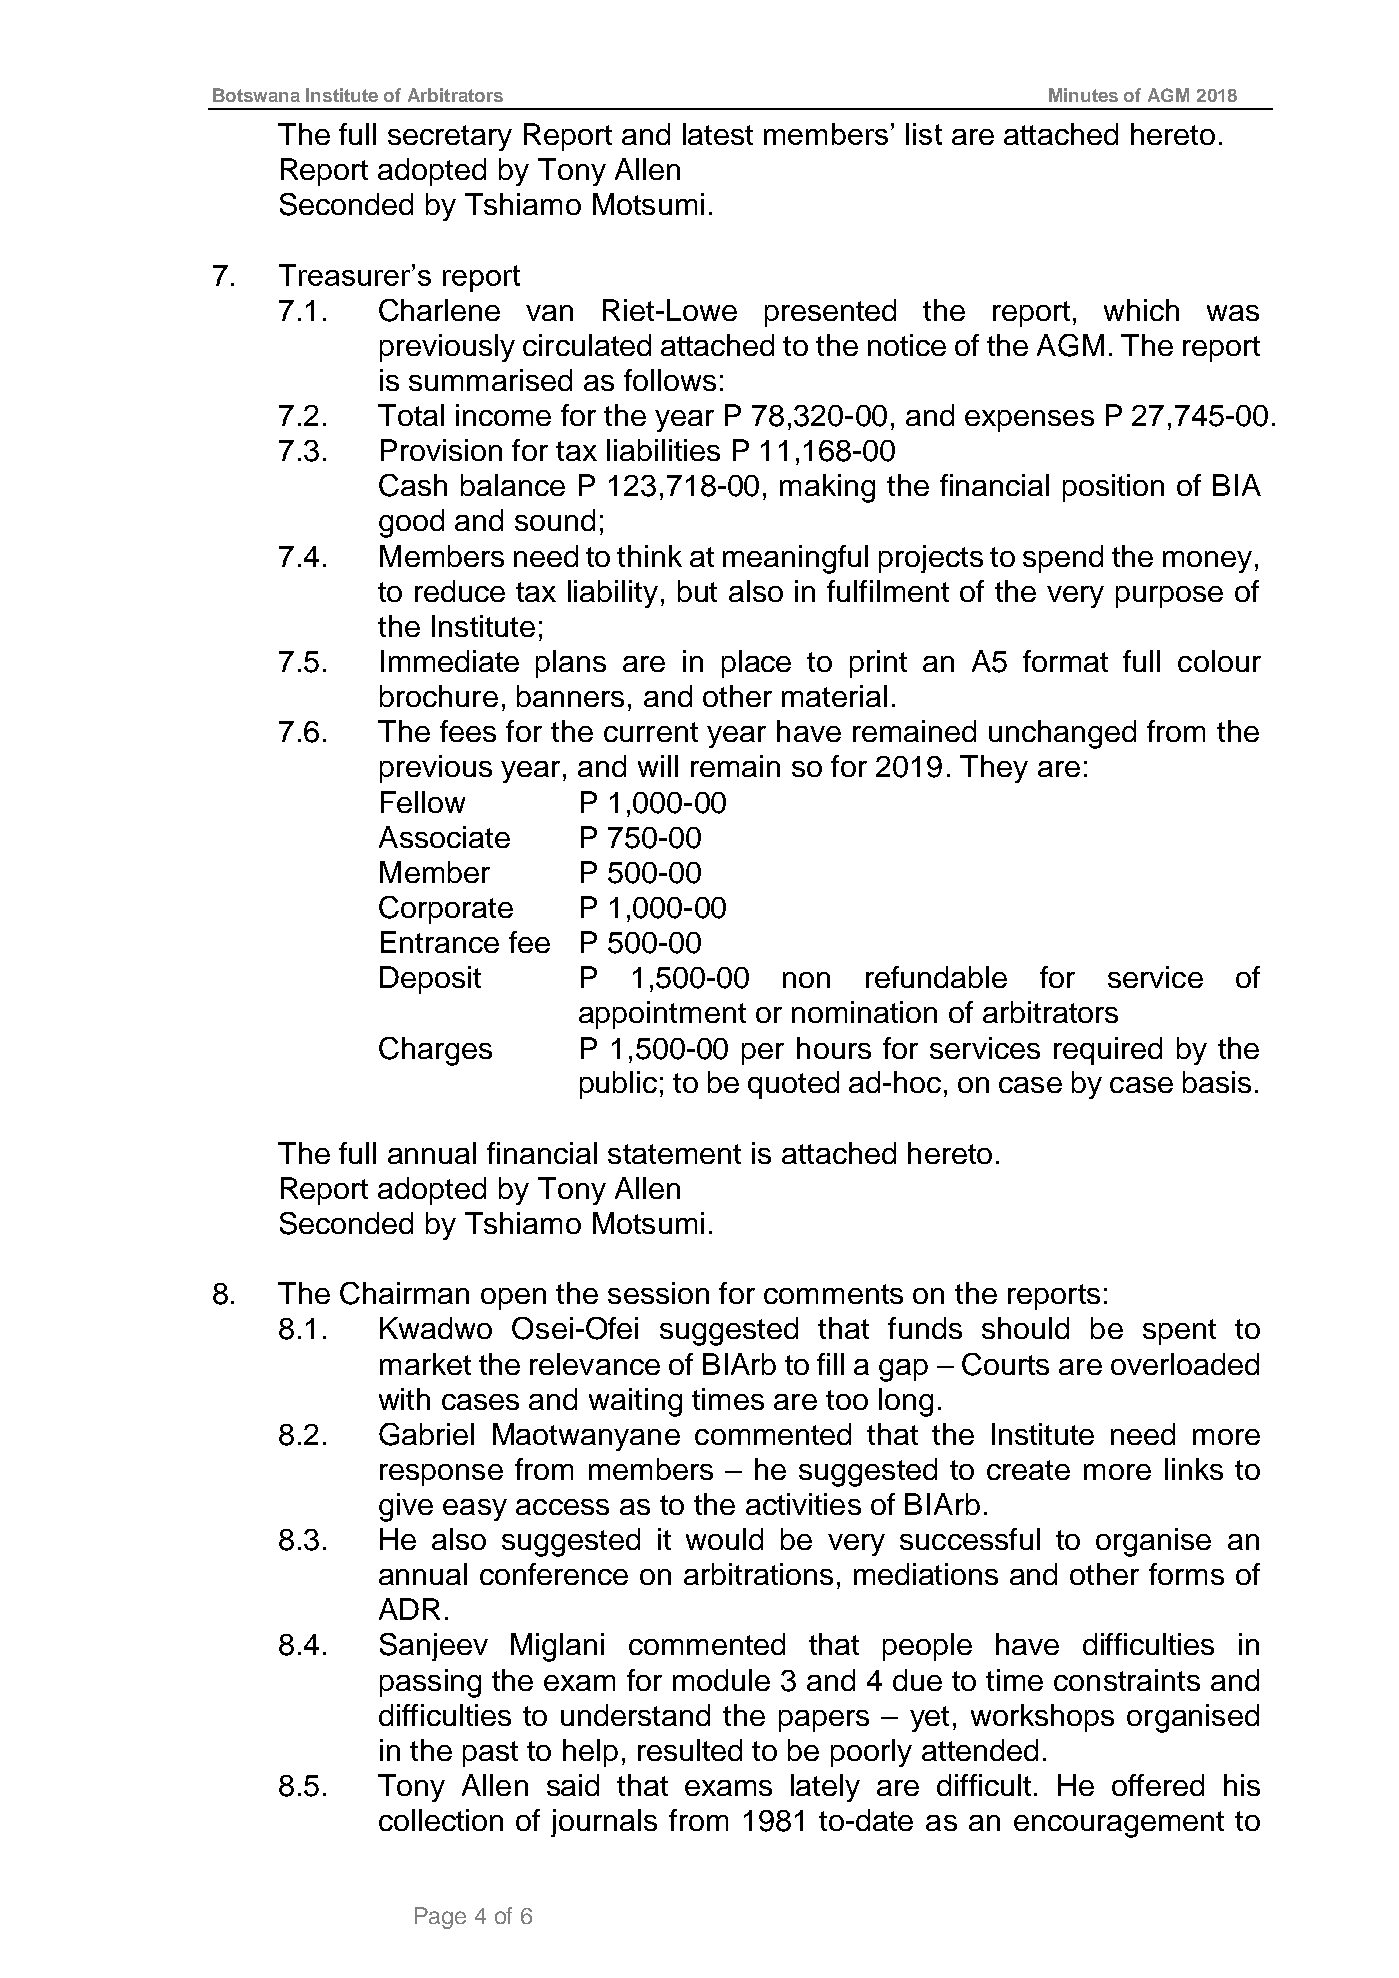 The width and height of the screenshot is (1399, 1978). What do you see at coordinates (430, 980) in the screenshot?
I see `Deposit` at bounding box center [430, 980].
